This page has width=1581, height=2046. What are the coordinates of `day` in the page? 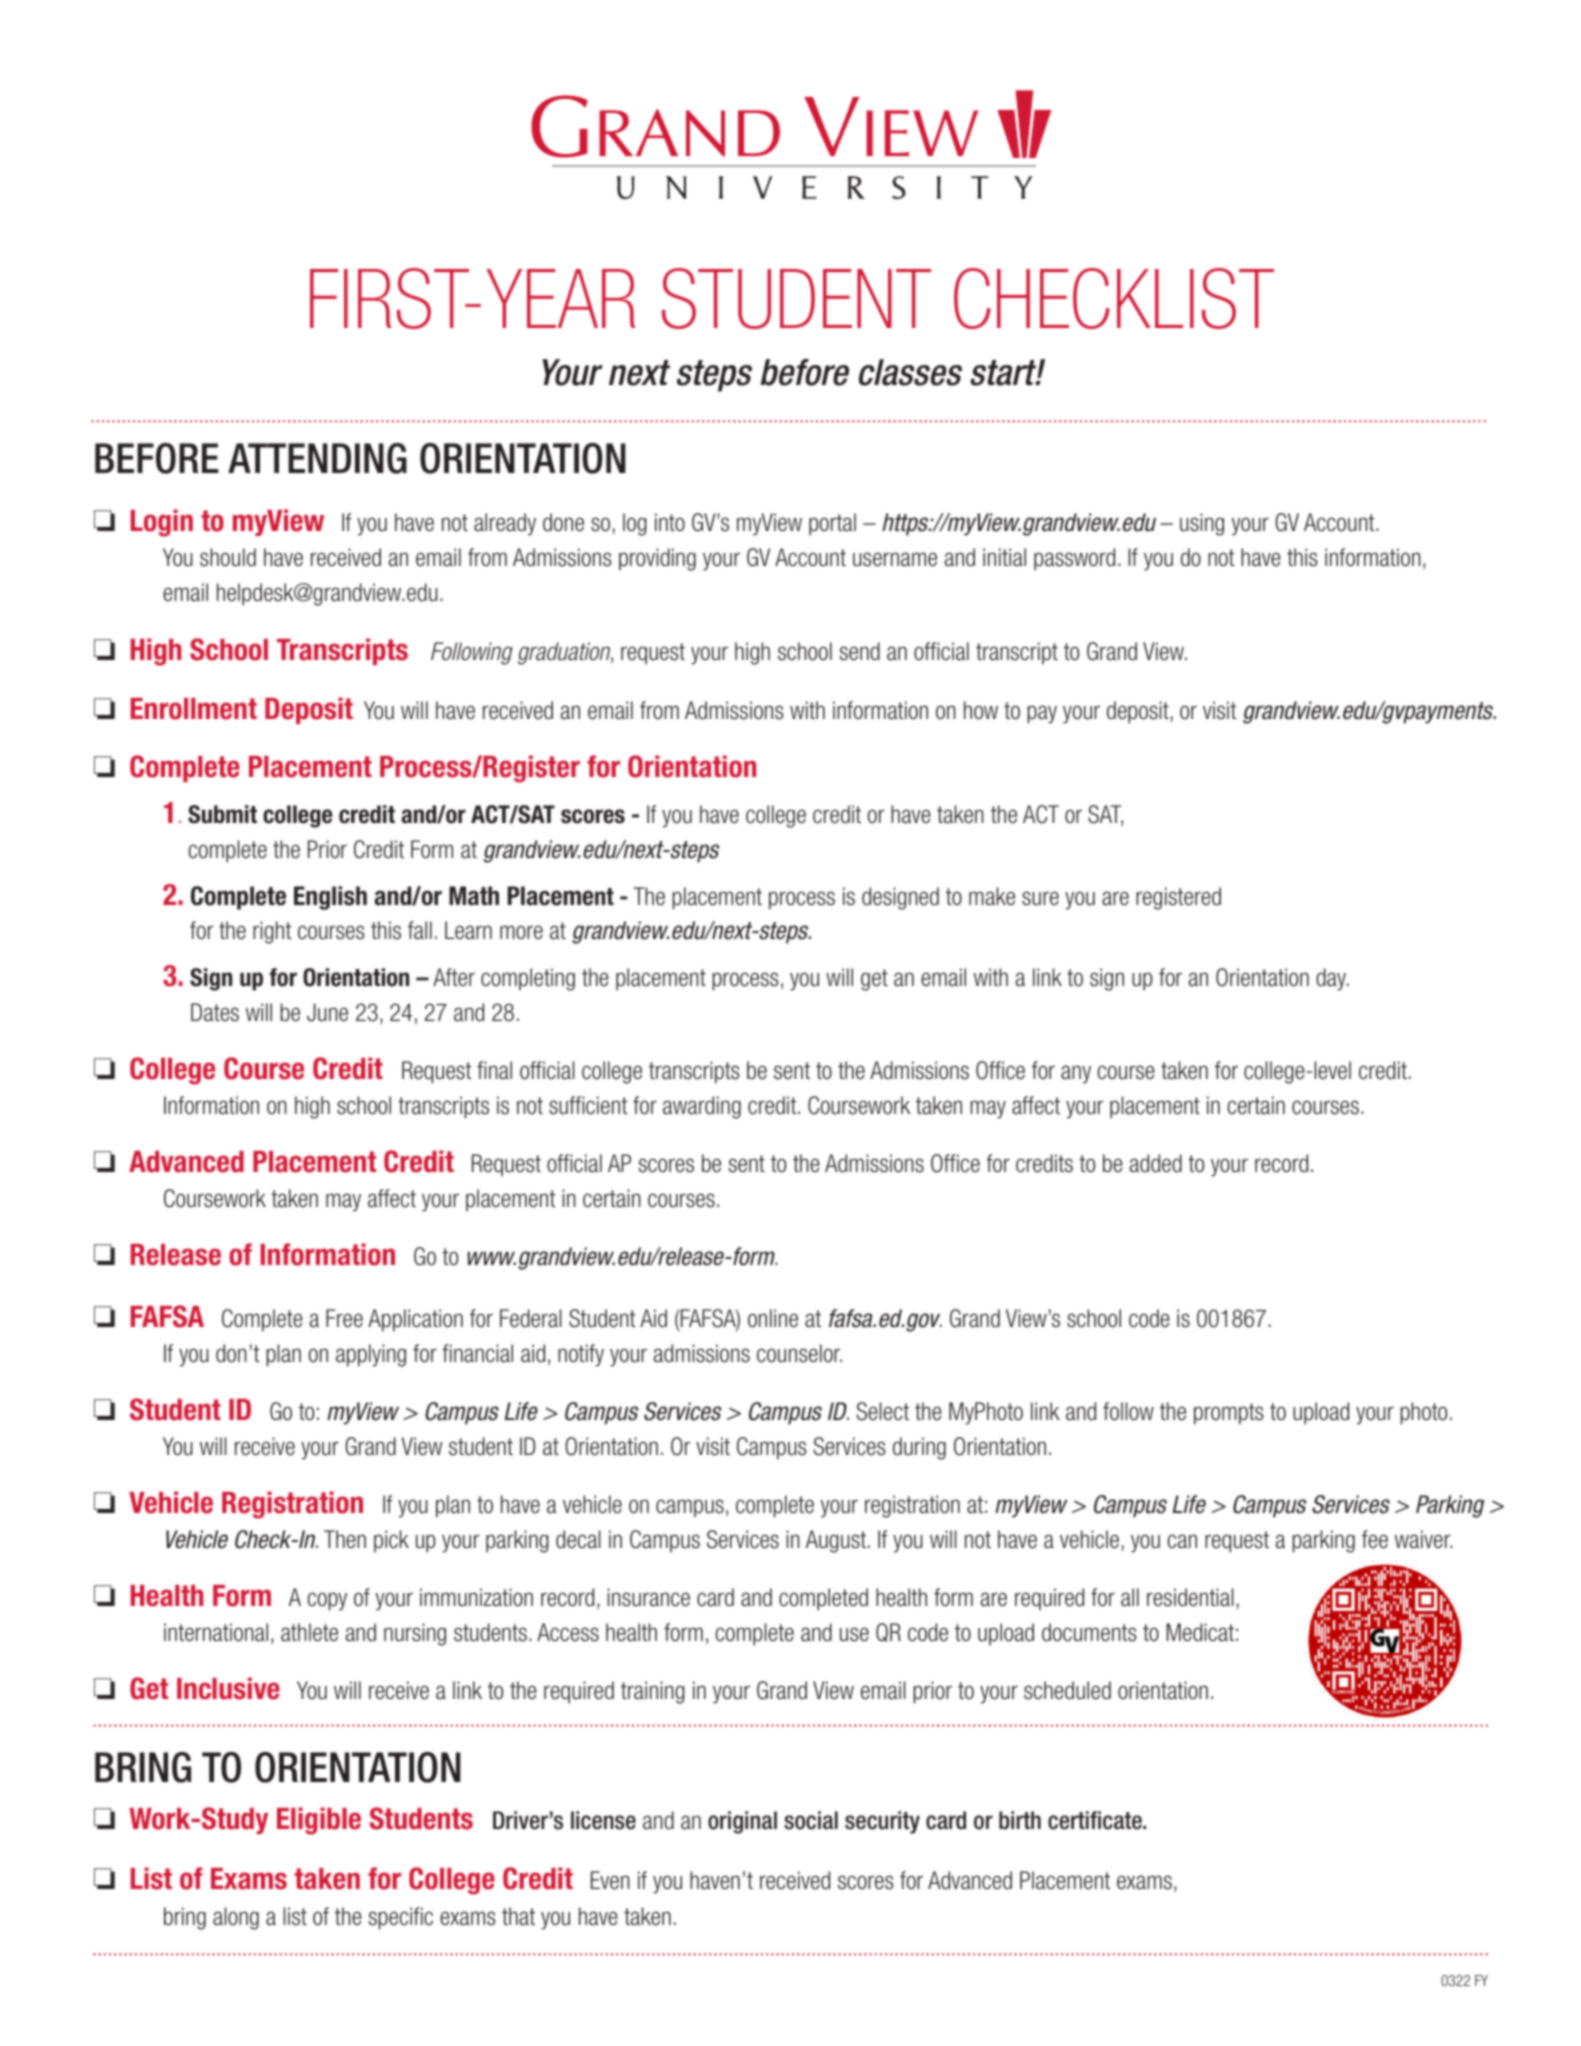 It's located at (1332, 979).
